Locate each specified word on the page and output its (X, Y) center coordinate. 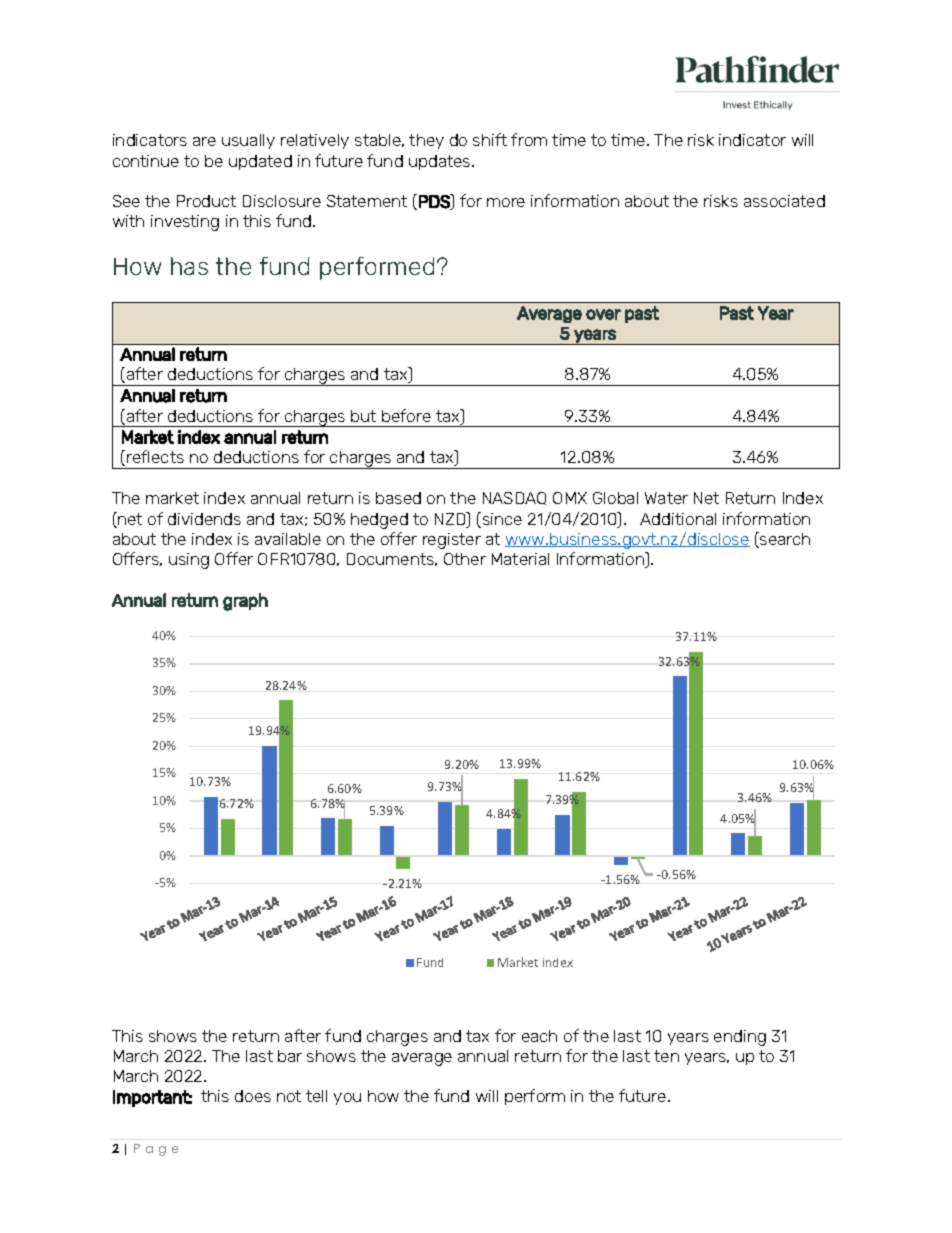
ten (666, 1056)
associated (784, 201)
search (784, 540)
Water (666, 498)
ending (740, 1038)
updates (441, 162)
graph (245, 602)
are (204, 141)
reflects (155, 456)
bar (290, 1056)
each (539, 1036)
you (347, 1099)
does (253, 1096)
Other (465, 559)
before (406, 415)
